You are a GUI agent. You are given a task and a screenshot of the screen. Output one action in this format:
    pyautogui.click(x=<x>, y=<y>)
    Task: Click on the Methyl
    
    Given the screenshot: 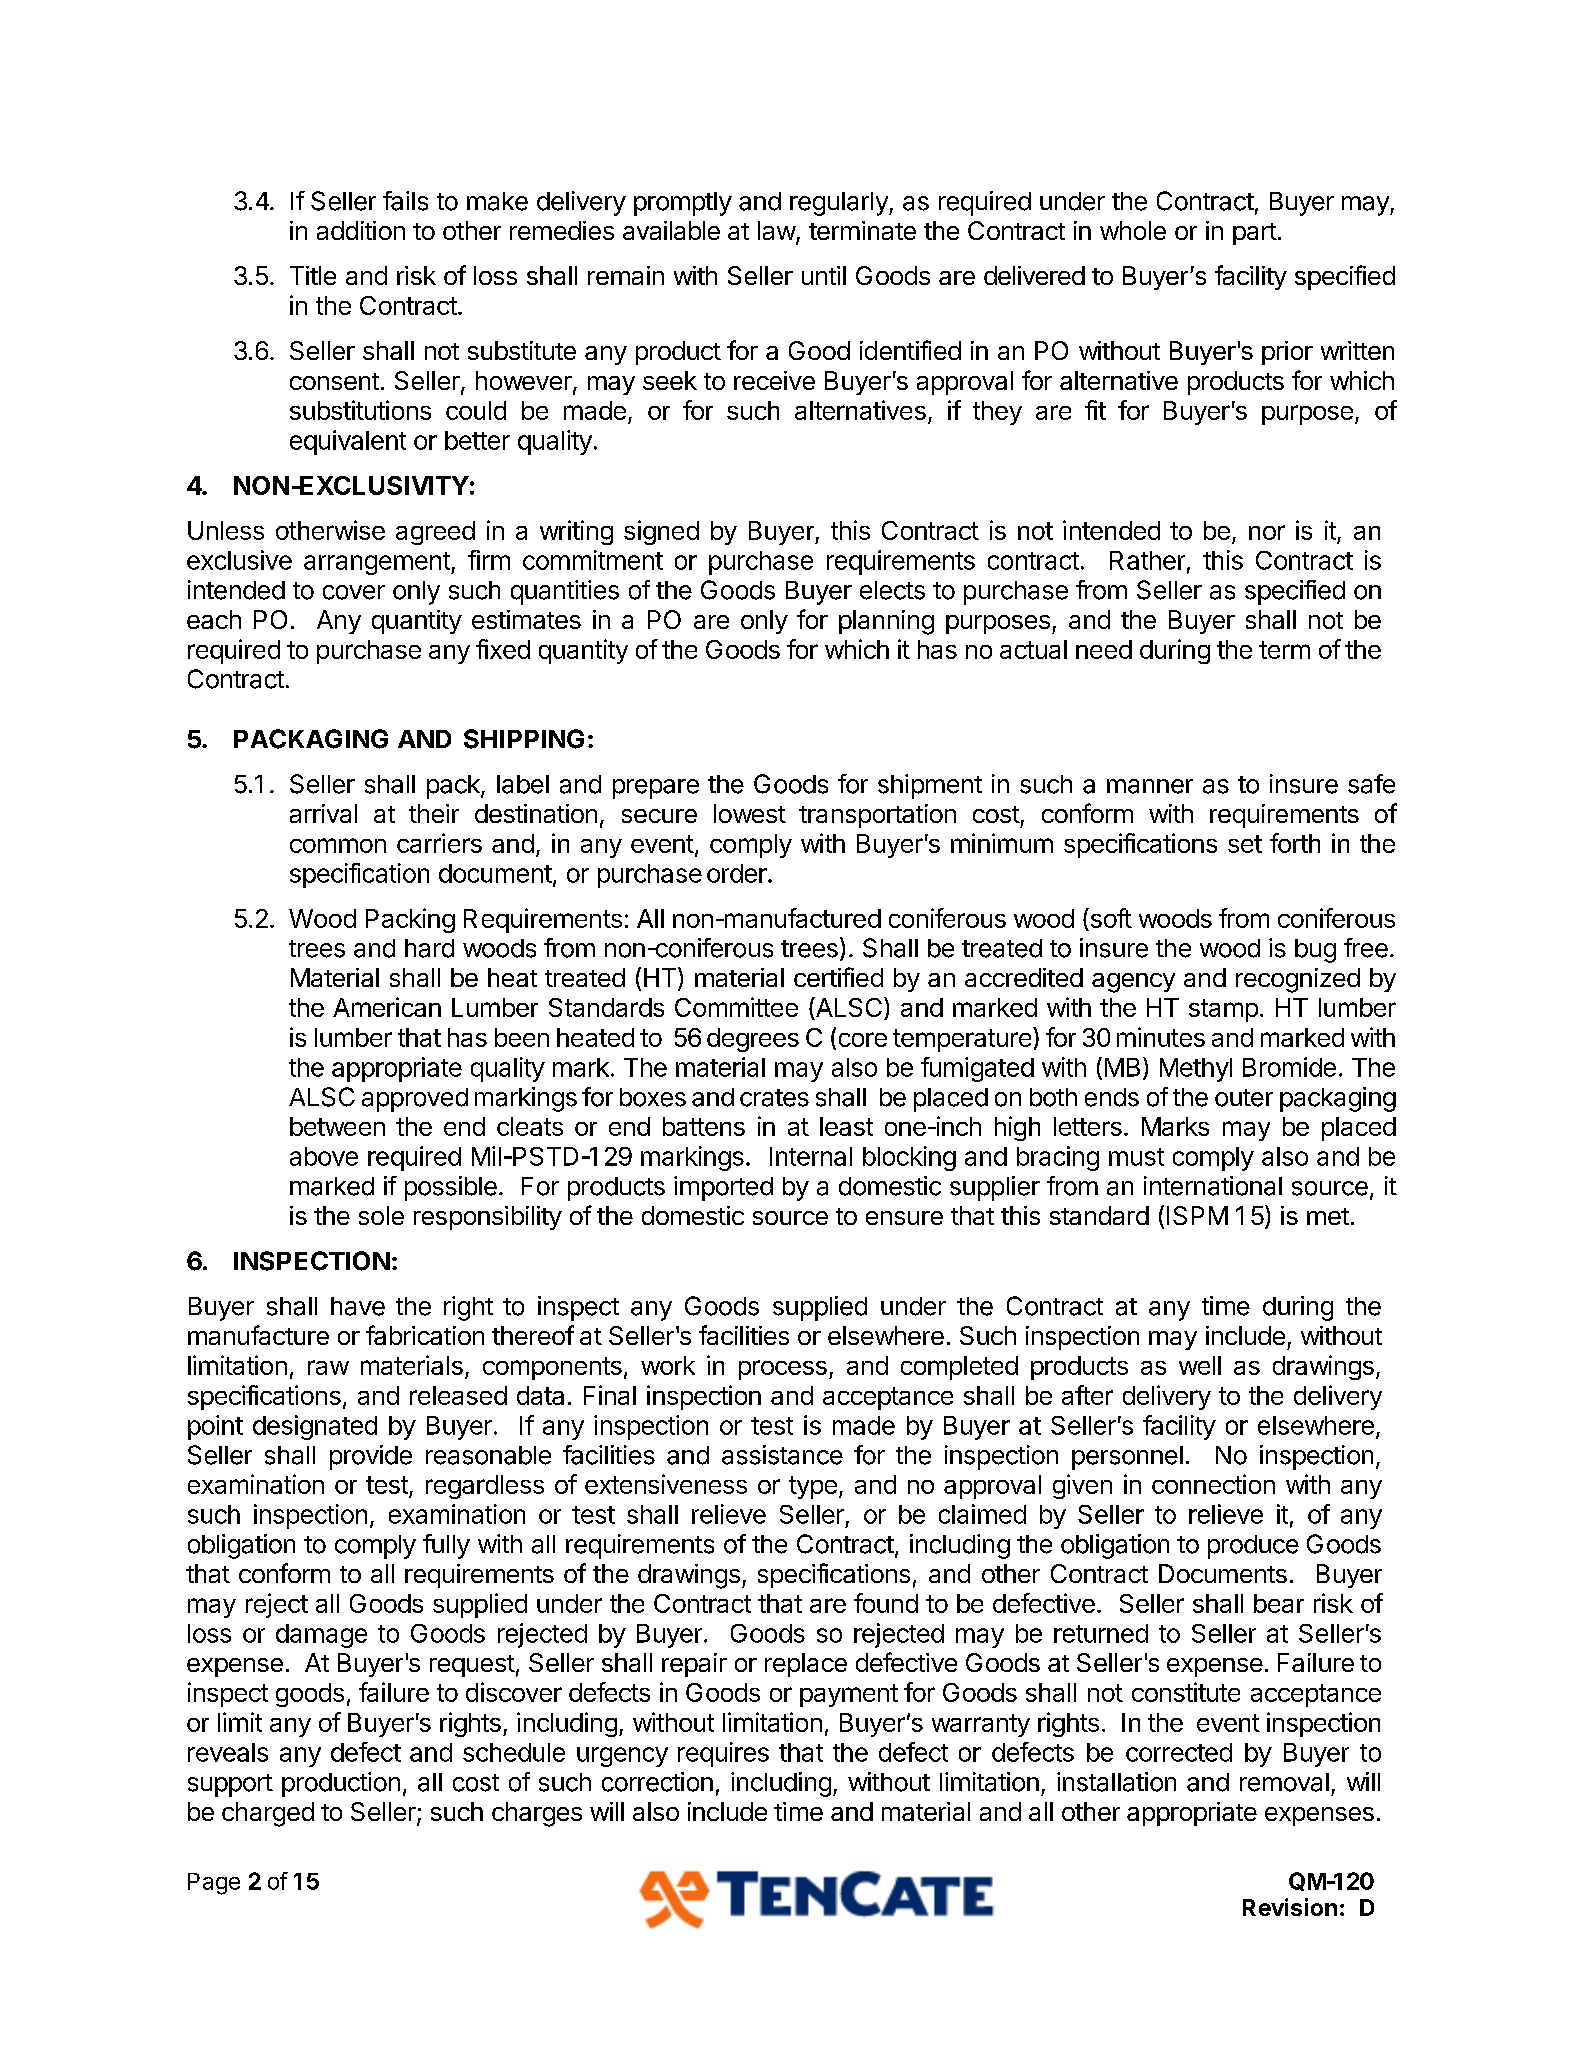 What is the action you would take?
    pyautogui.click(x=1196, y=1070)
